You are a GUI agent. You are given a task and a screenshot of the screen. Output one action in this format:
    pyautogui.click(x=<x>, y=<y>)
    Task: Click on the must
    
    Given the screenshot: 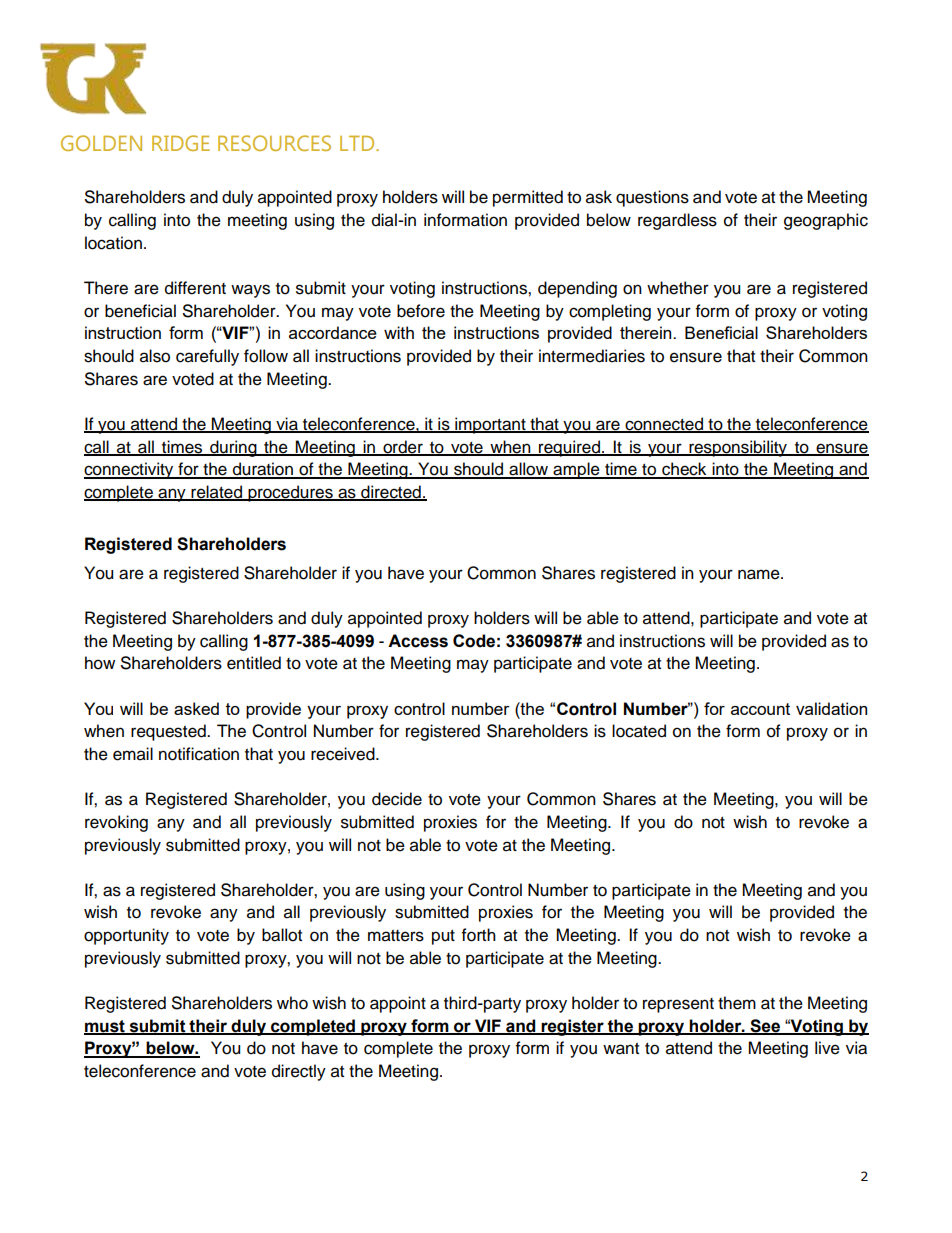 What is the action you would take?
    pyautogui.click(x=105, y=1027)
